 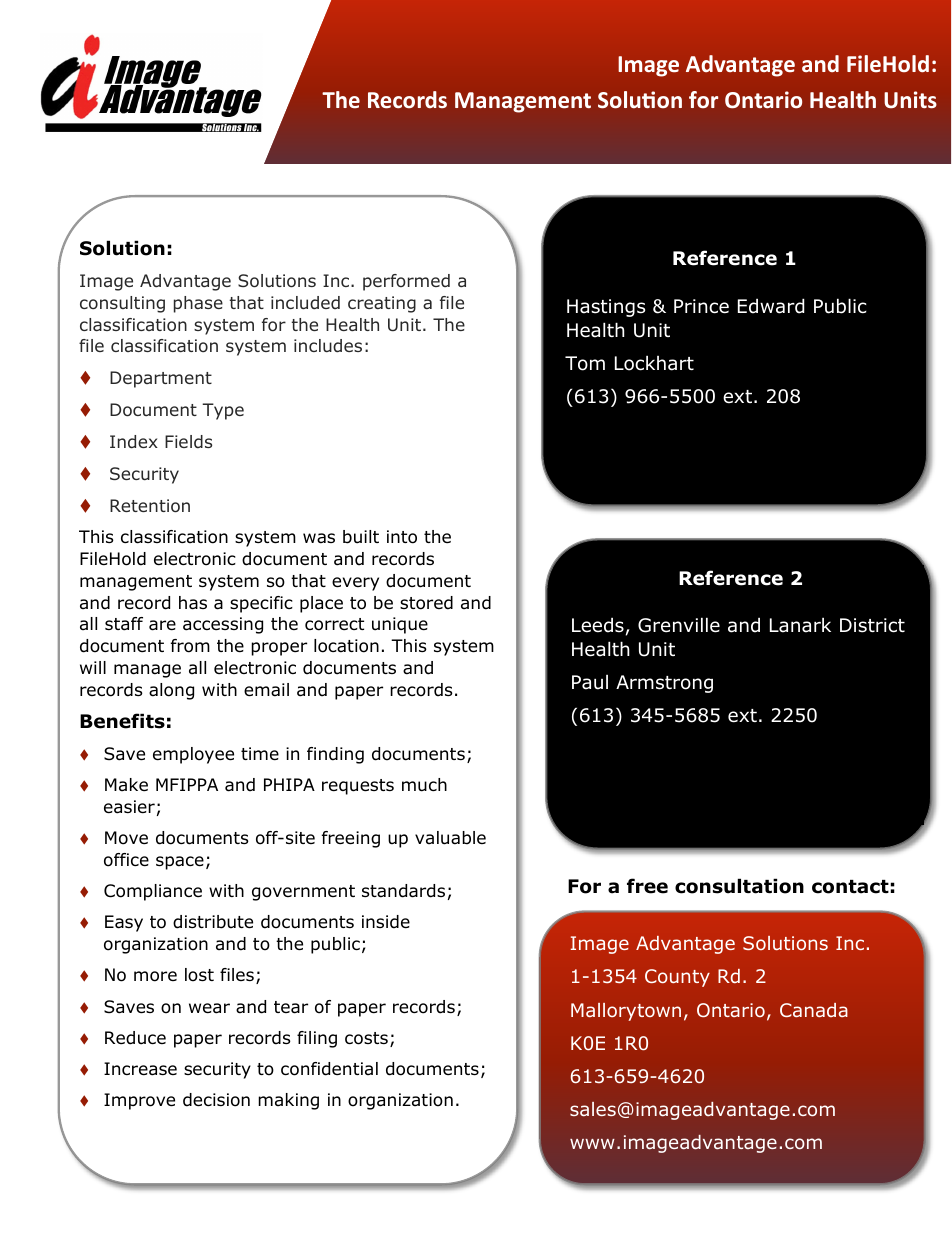 I want to click on costs, so click(x=366, y=1038).
